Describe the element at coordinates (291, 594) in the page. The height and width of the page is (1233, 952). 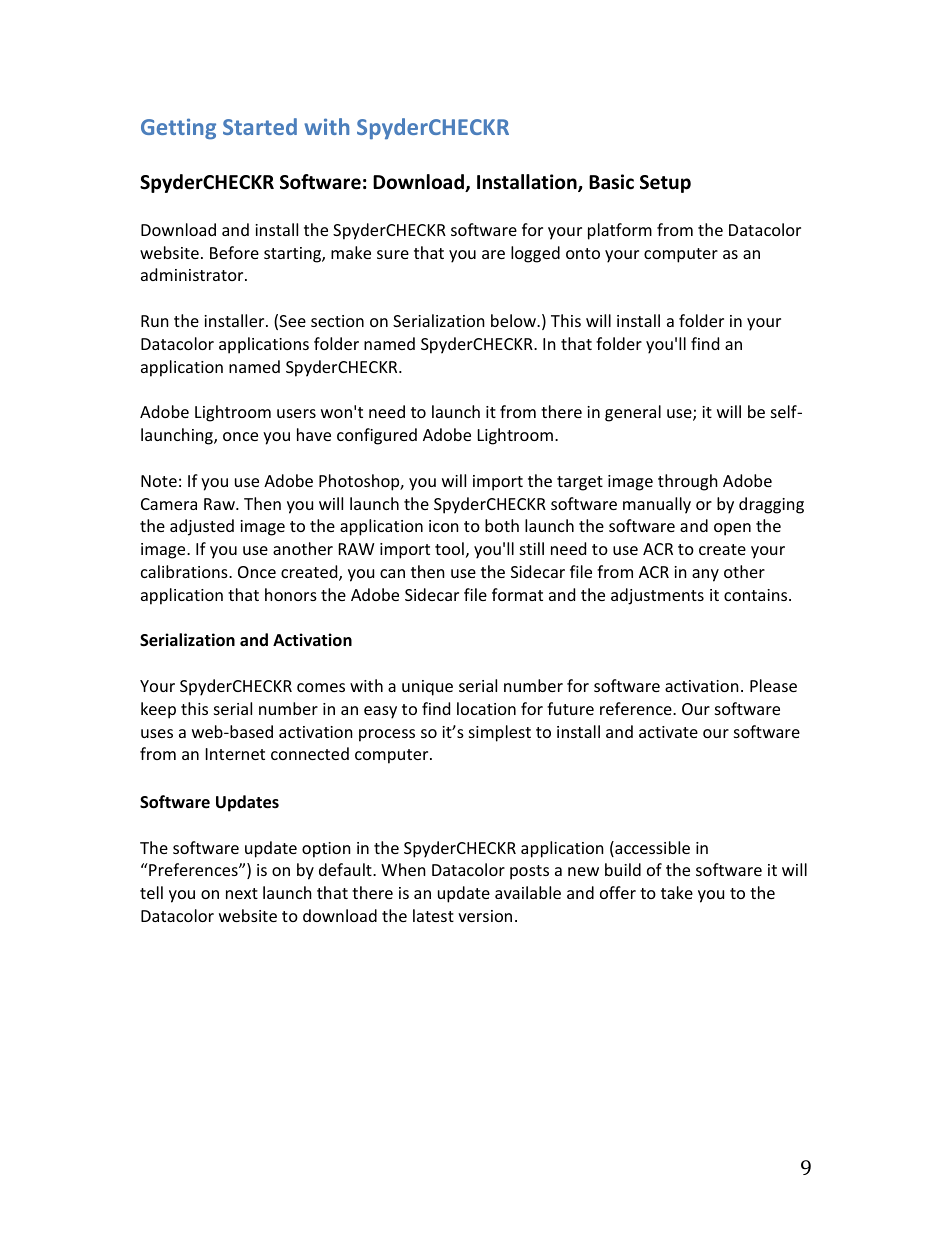
I see `honors` at that location.
